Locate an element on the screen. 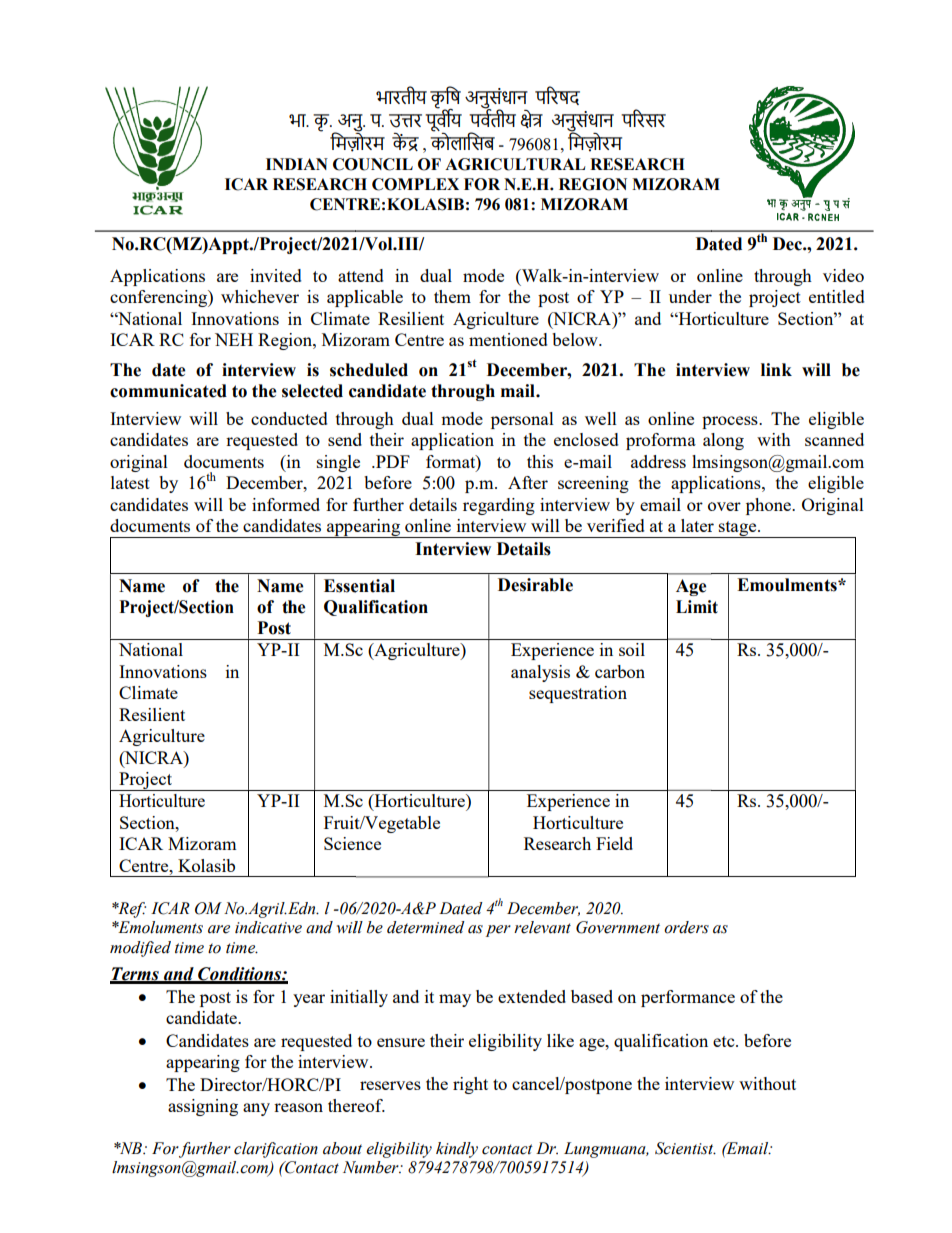 The image size is (952, 1233). entitled is located at coordinates (837, 296).
